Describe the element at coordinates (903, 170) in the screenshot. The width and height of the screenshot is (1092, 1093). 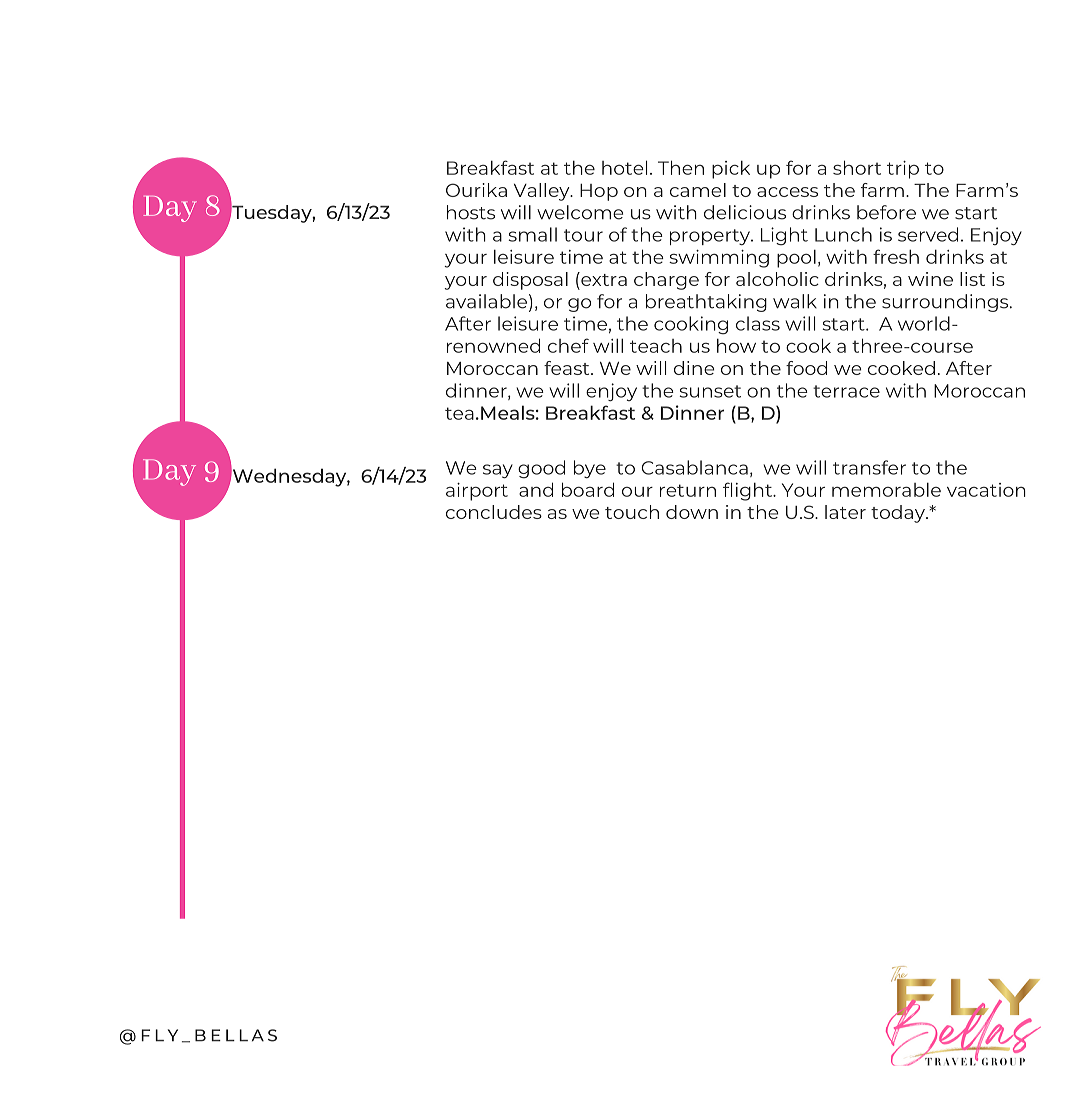
I see `trip` at that location.
